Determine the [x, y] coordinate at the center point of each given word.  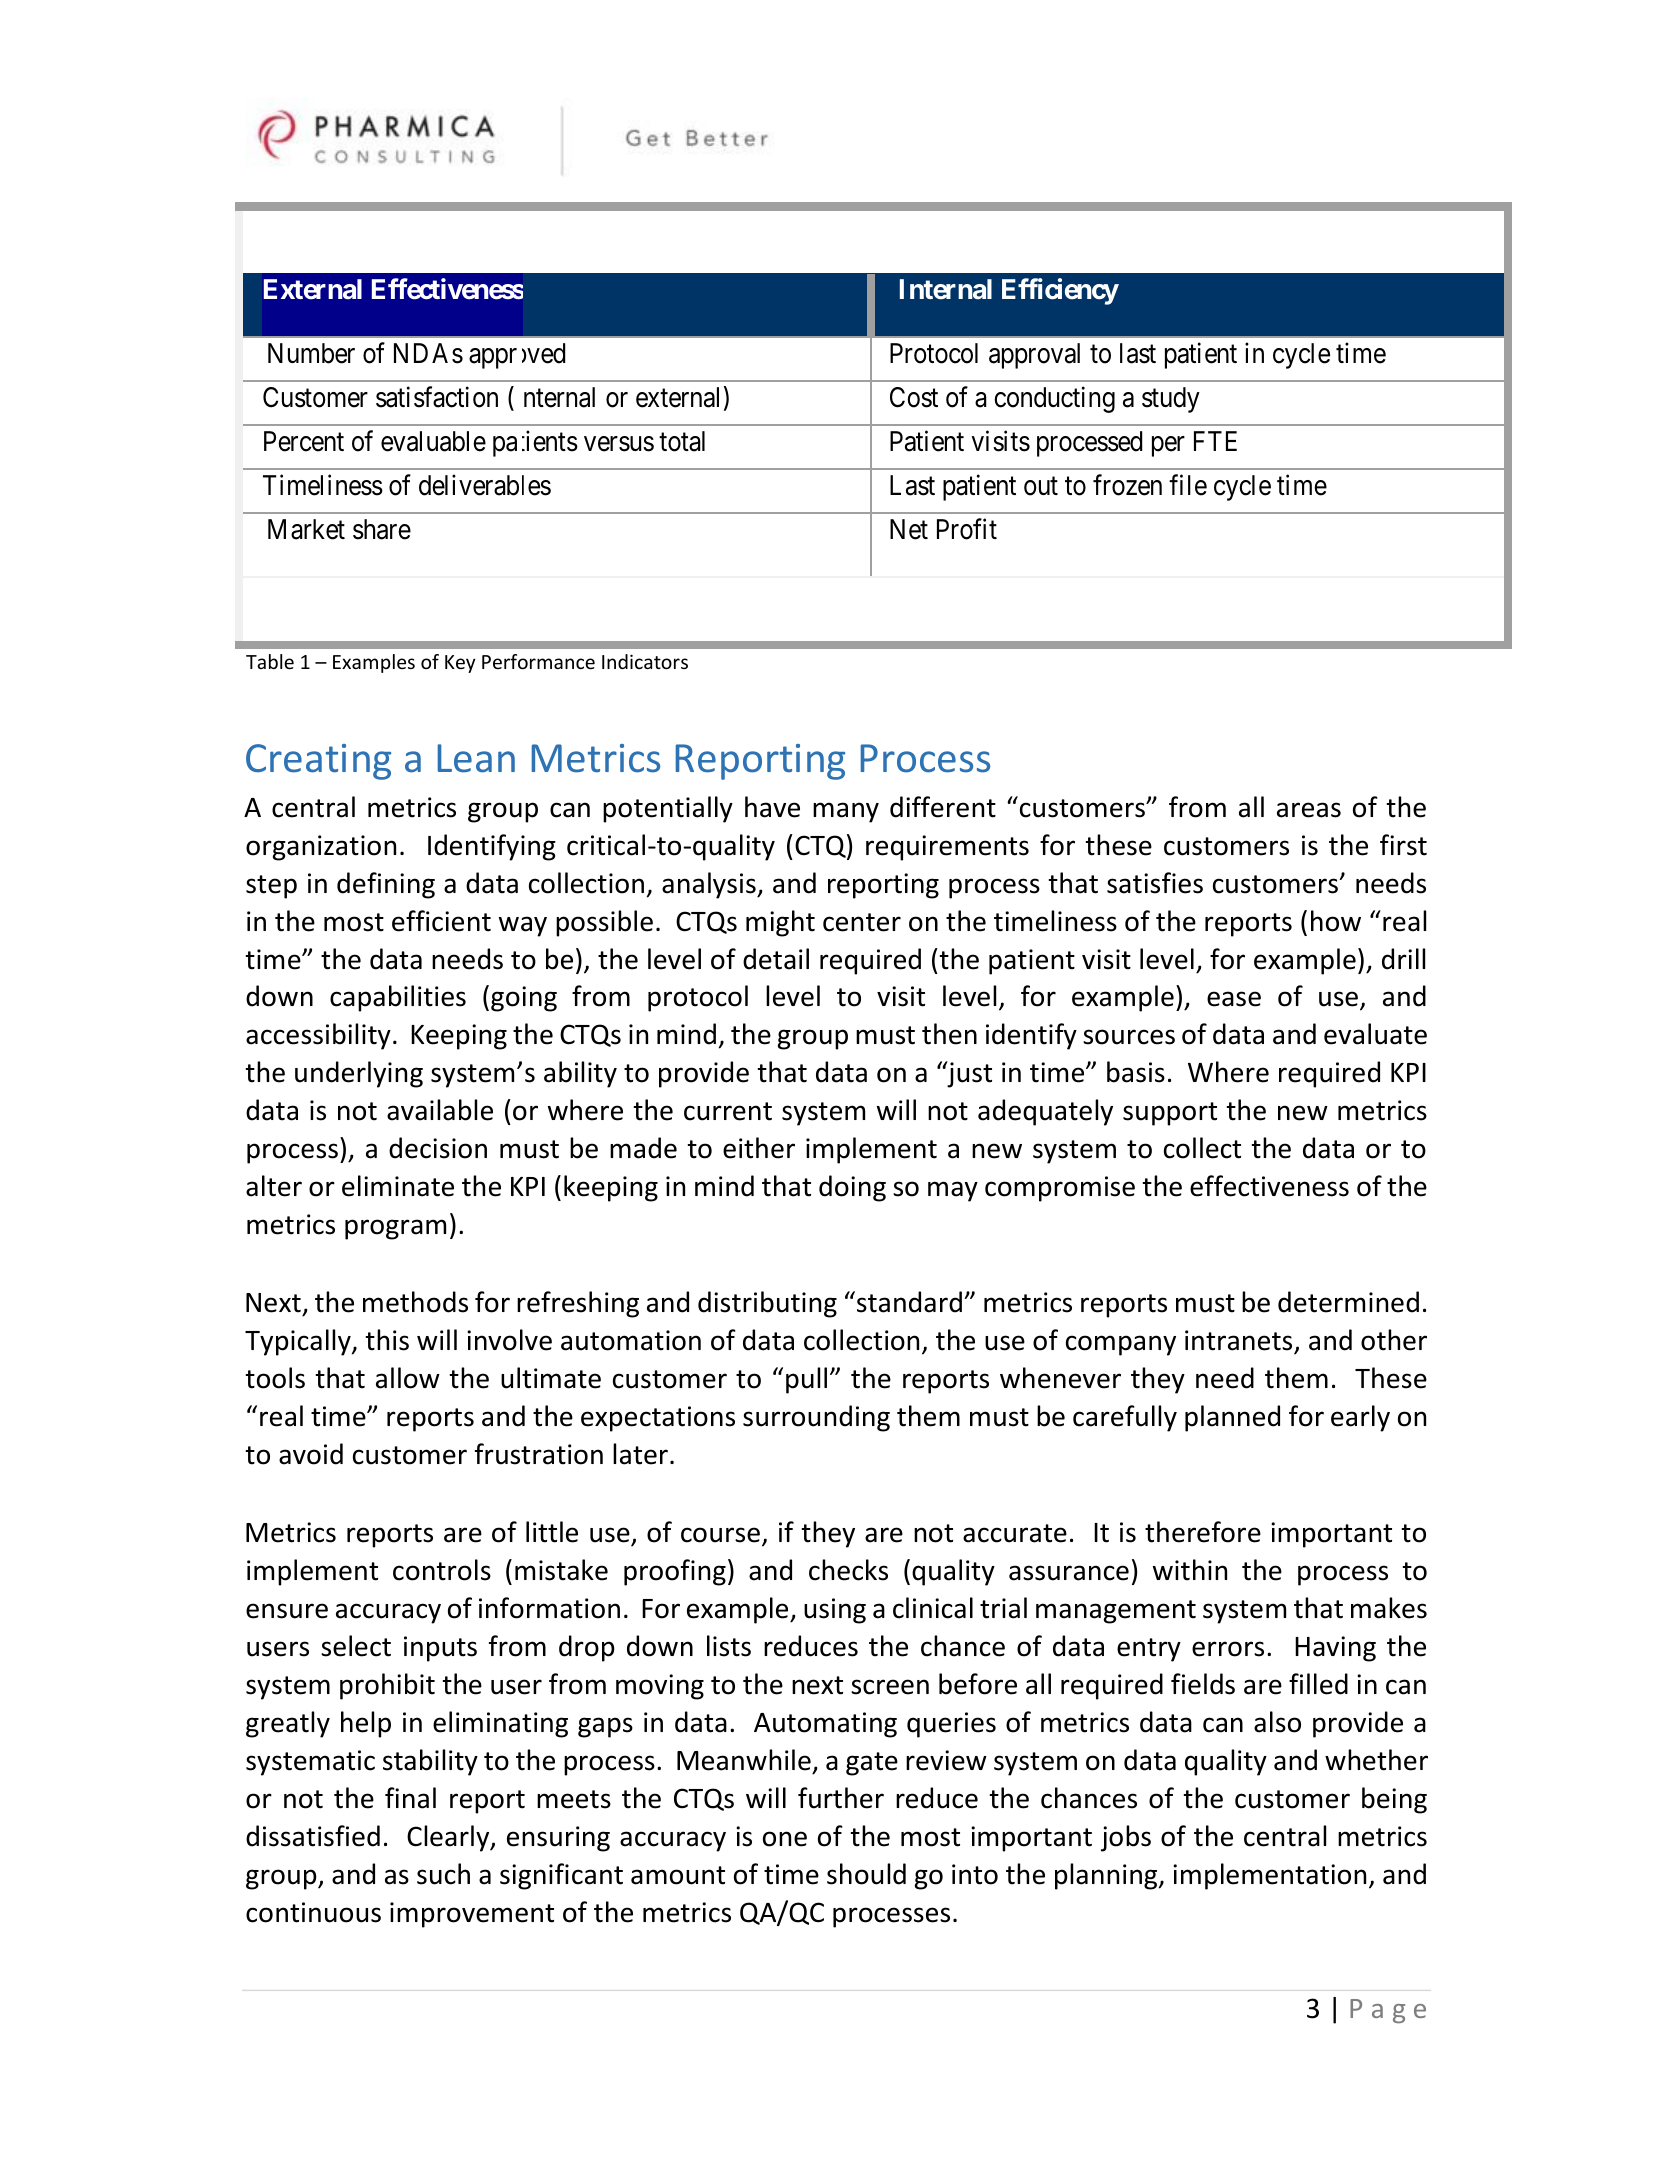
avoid [311, 1454]
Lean [476, 758]
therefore [1203, 1532]
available [440, 1110]
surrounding [816, 1418]
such [443, 1874]
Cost [914, 397]
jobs [1126, 1838]
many [846, 812]
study [1171, 400]
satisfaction [437, 397]
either [759, 1148]
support [1170, 1114]
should [866, 1874]
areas [1309, 810]
